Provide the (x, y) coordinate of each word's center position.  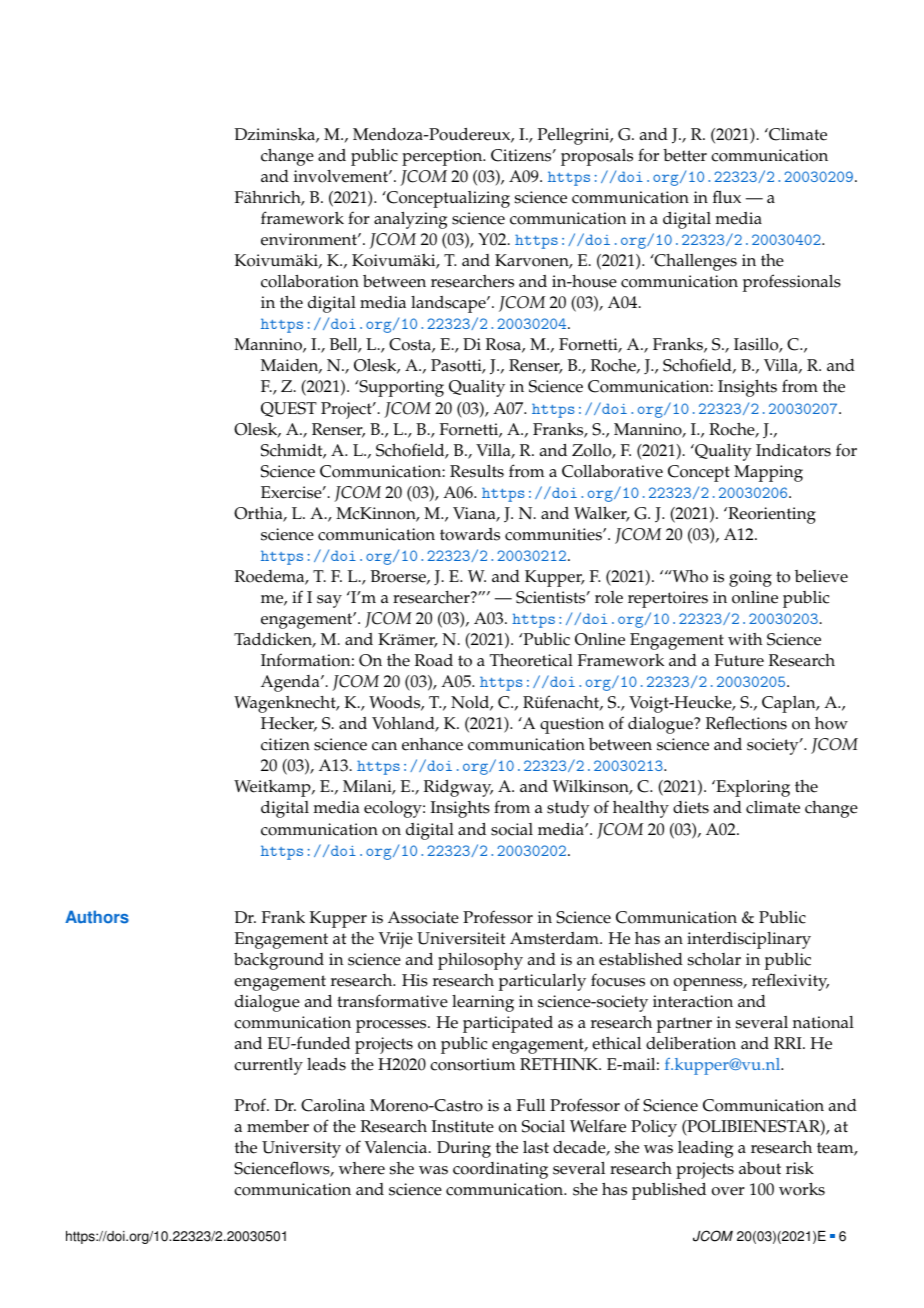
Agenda (291, 683)
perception (443, 157)
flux (727, 196)
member (278, 1126)
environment (310, 239)
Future (739, 660)
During (464, 1149)
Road (434, 660)
